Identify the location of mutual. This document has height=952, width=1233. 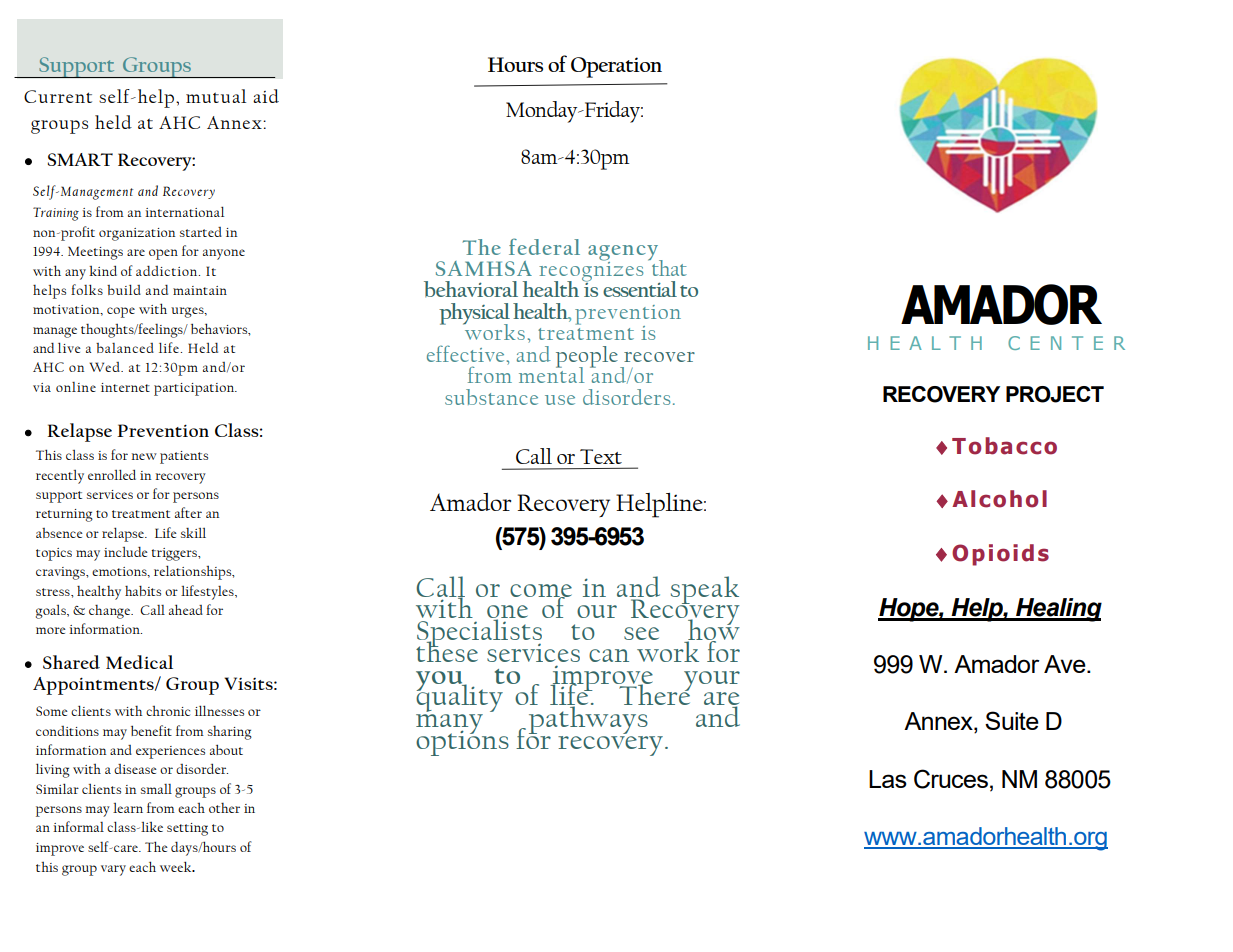
(216, 96).
